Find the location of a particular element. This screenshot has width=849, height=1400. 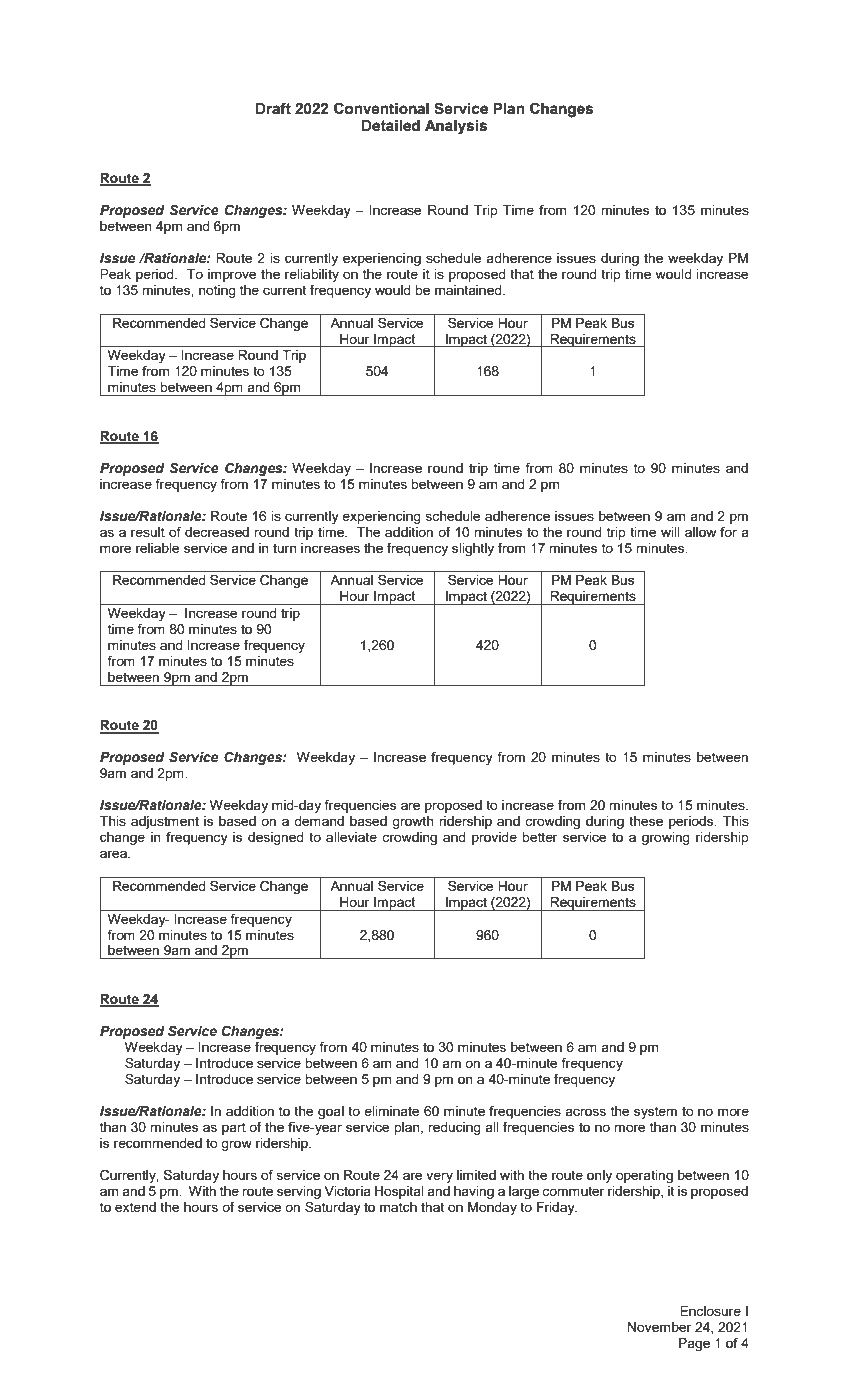

Analysis is located at coordinates (456, 127).
